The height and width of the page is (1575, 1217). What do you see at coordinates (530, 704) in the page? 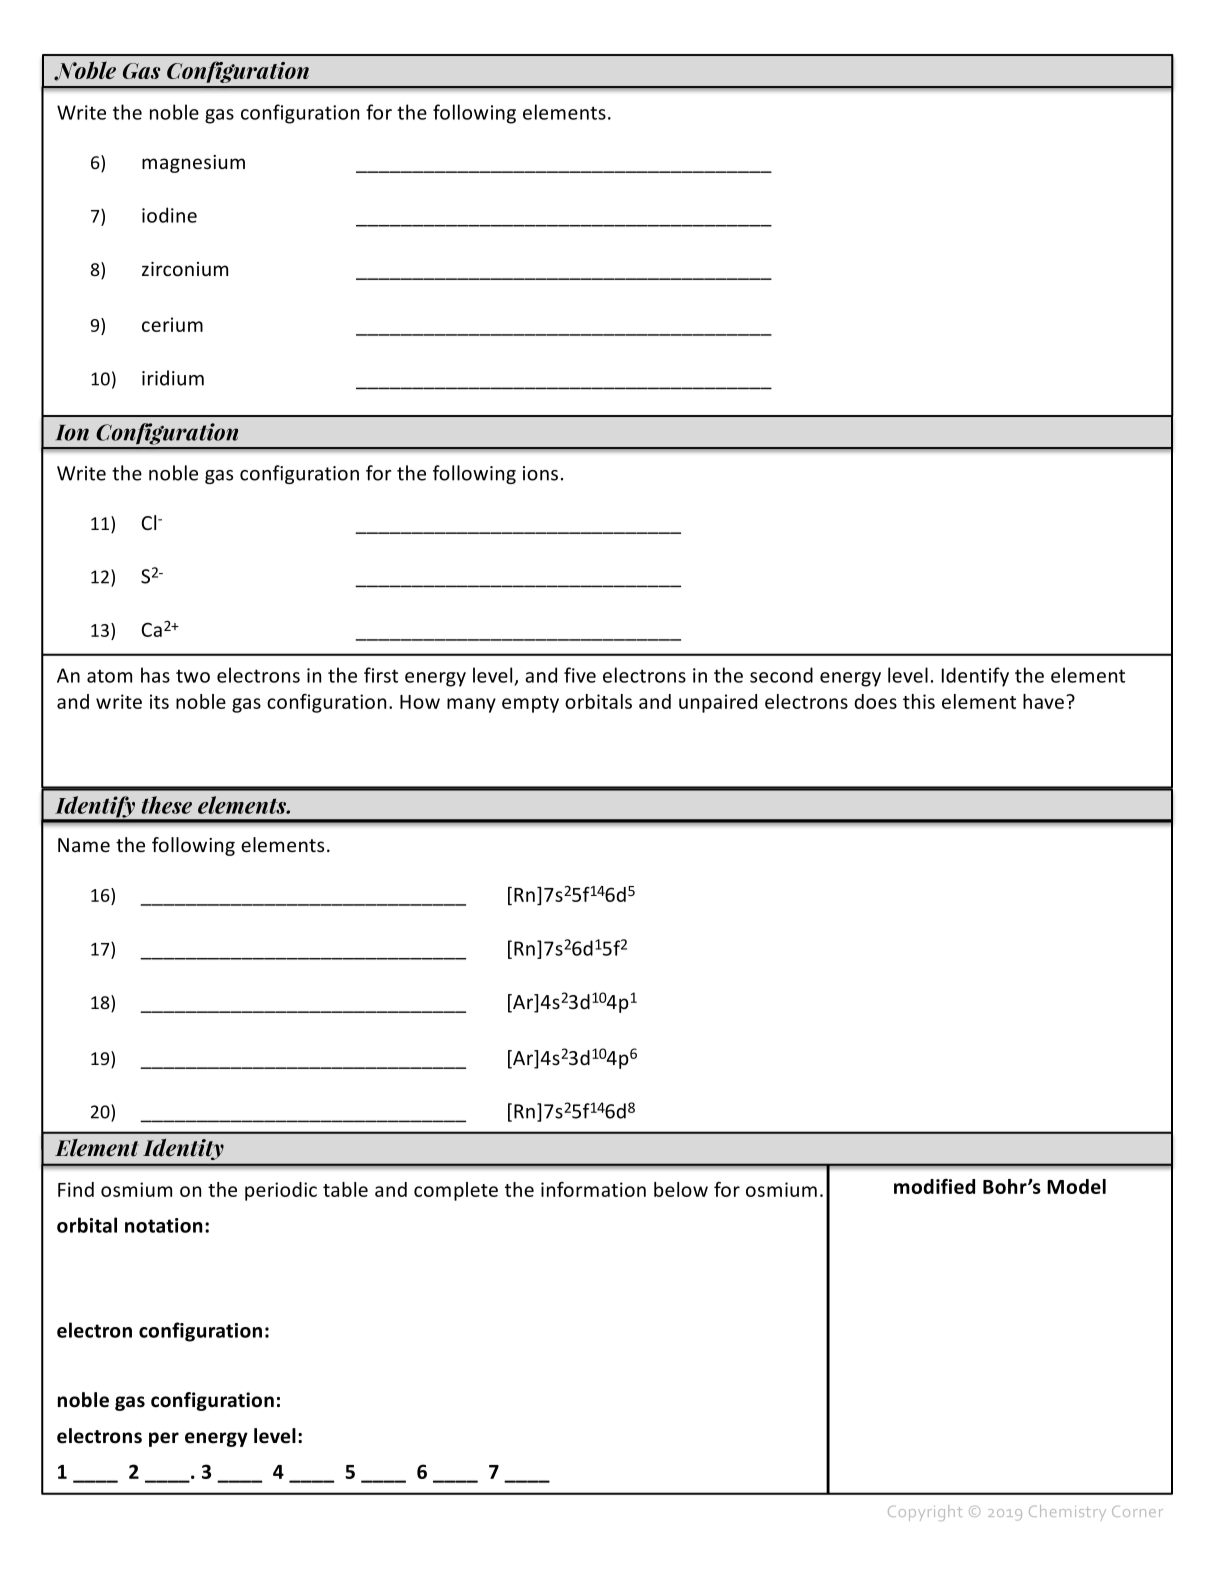
I see `empty` at bounding box center [530, 704].
